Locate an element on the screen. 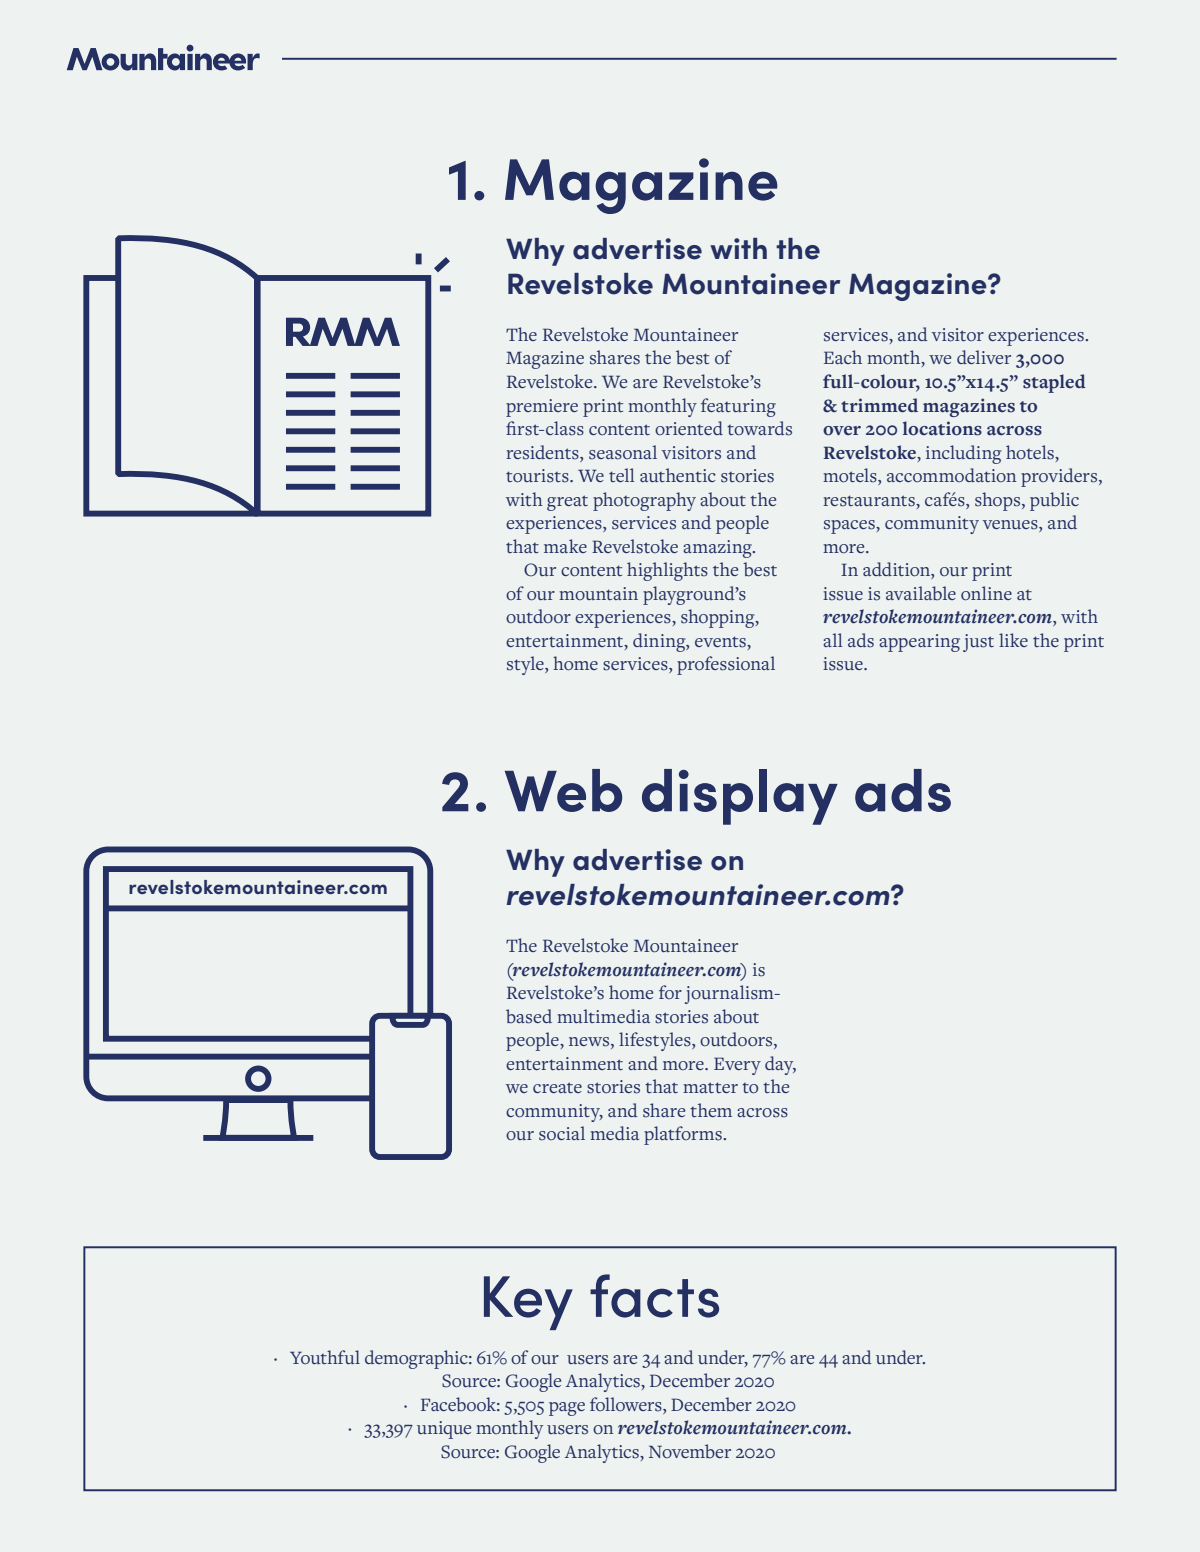 The width and height of the screenshot is (1200, 1552). day is located at coordinates (780, 1065).
